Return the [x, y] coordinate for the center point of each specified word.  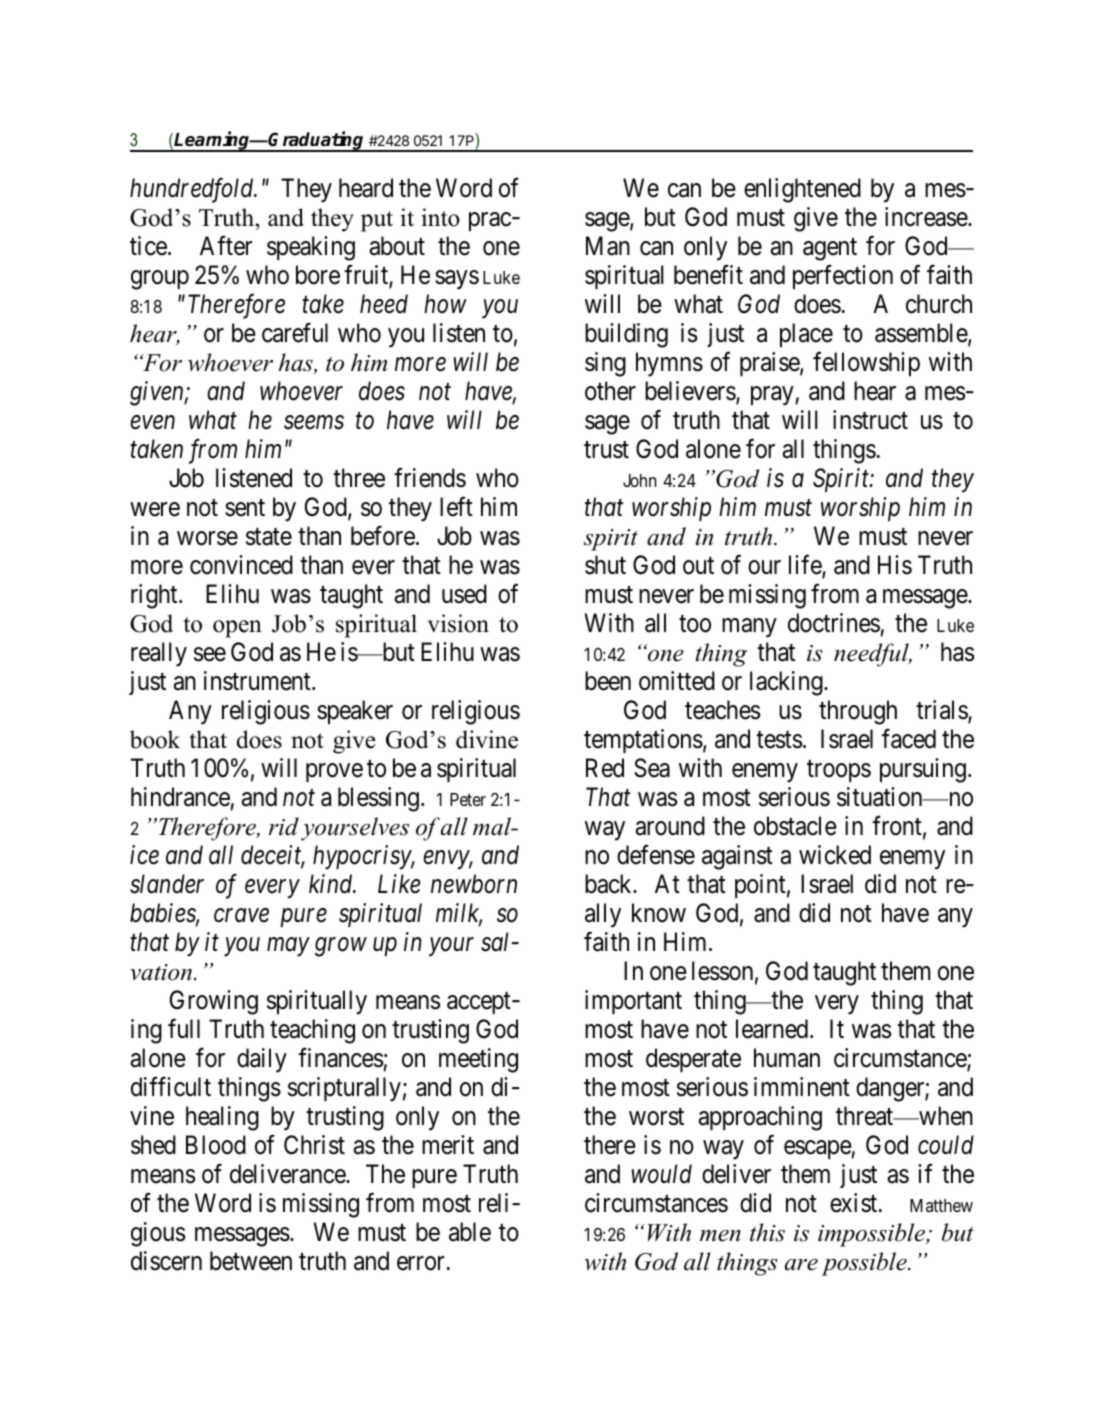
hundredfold [193, 190]
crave [241, 916]
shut [605, 565]
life [806, 566]
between [251, 1261]
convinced [241, 565]
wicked [835, 855]
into [441, 217]
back [609, 884]
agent [830, 249]
